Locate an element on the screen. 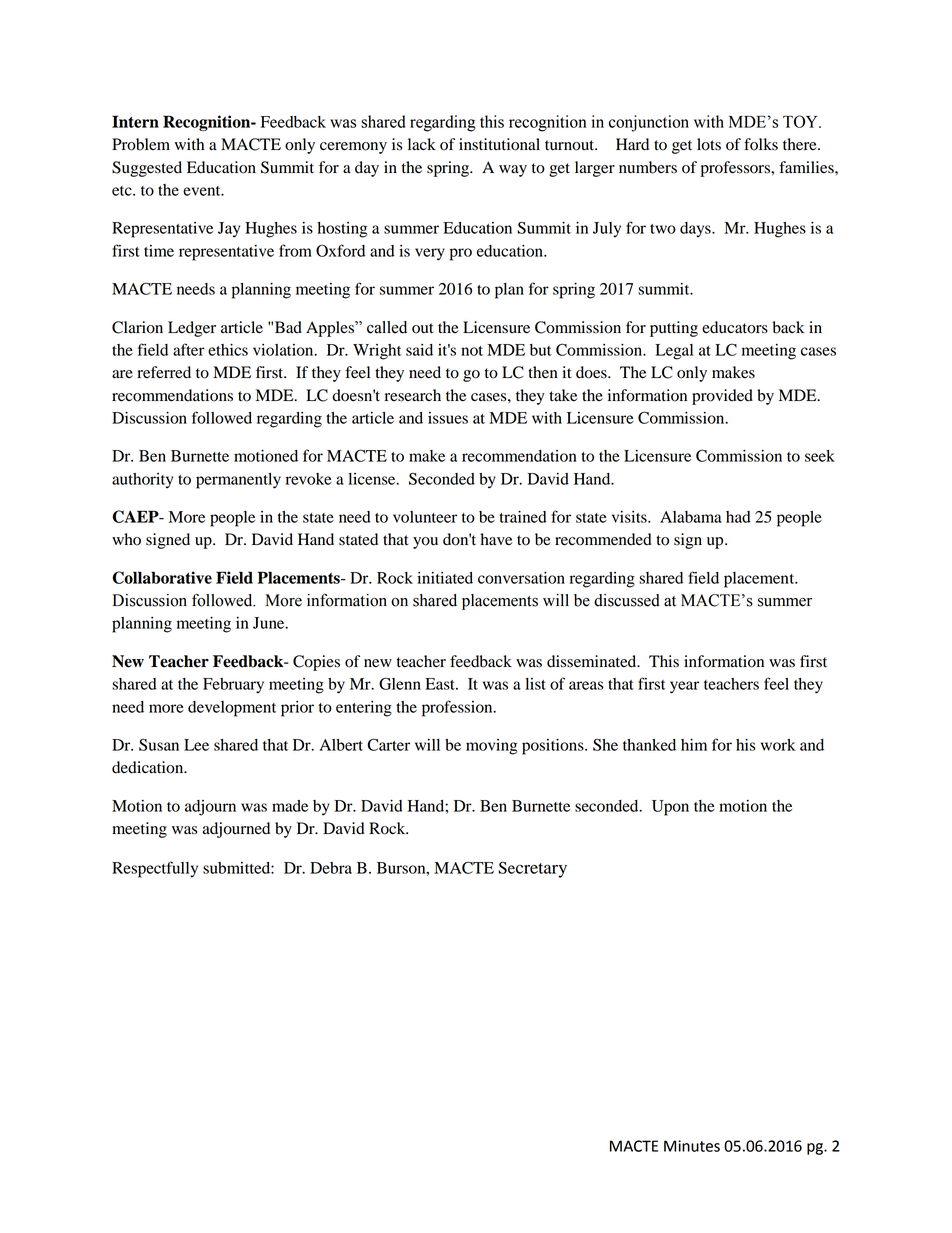 The height and width of the screenshot is (1233, 952). moving is located at coordinates (491, 747).
